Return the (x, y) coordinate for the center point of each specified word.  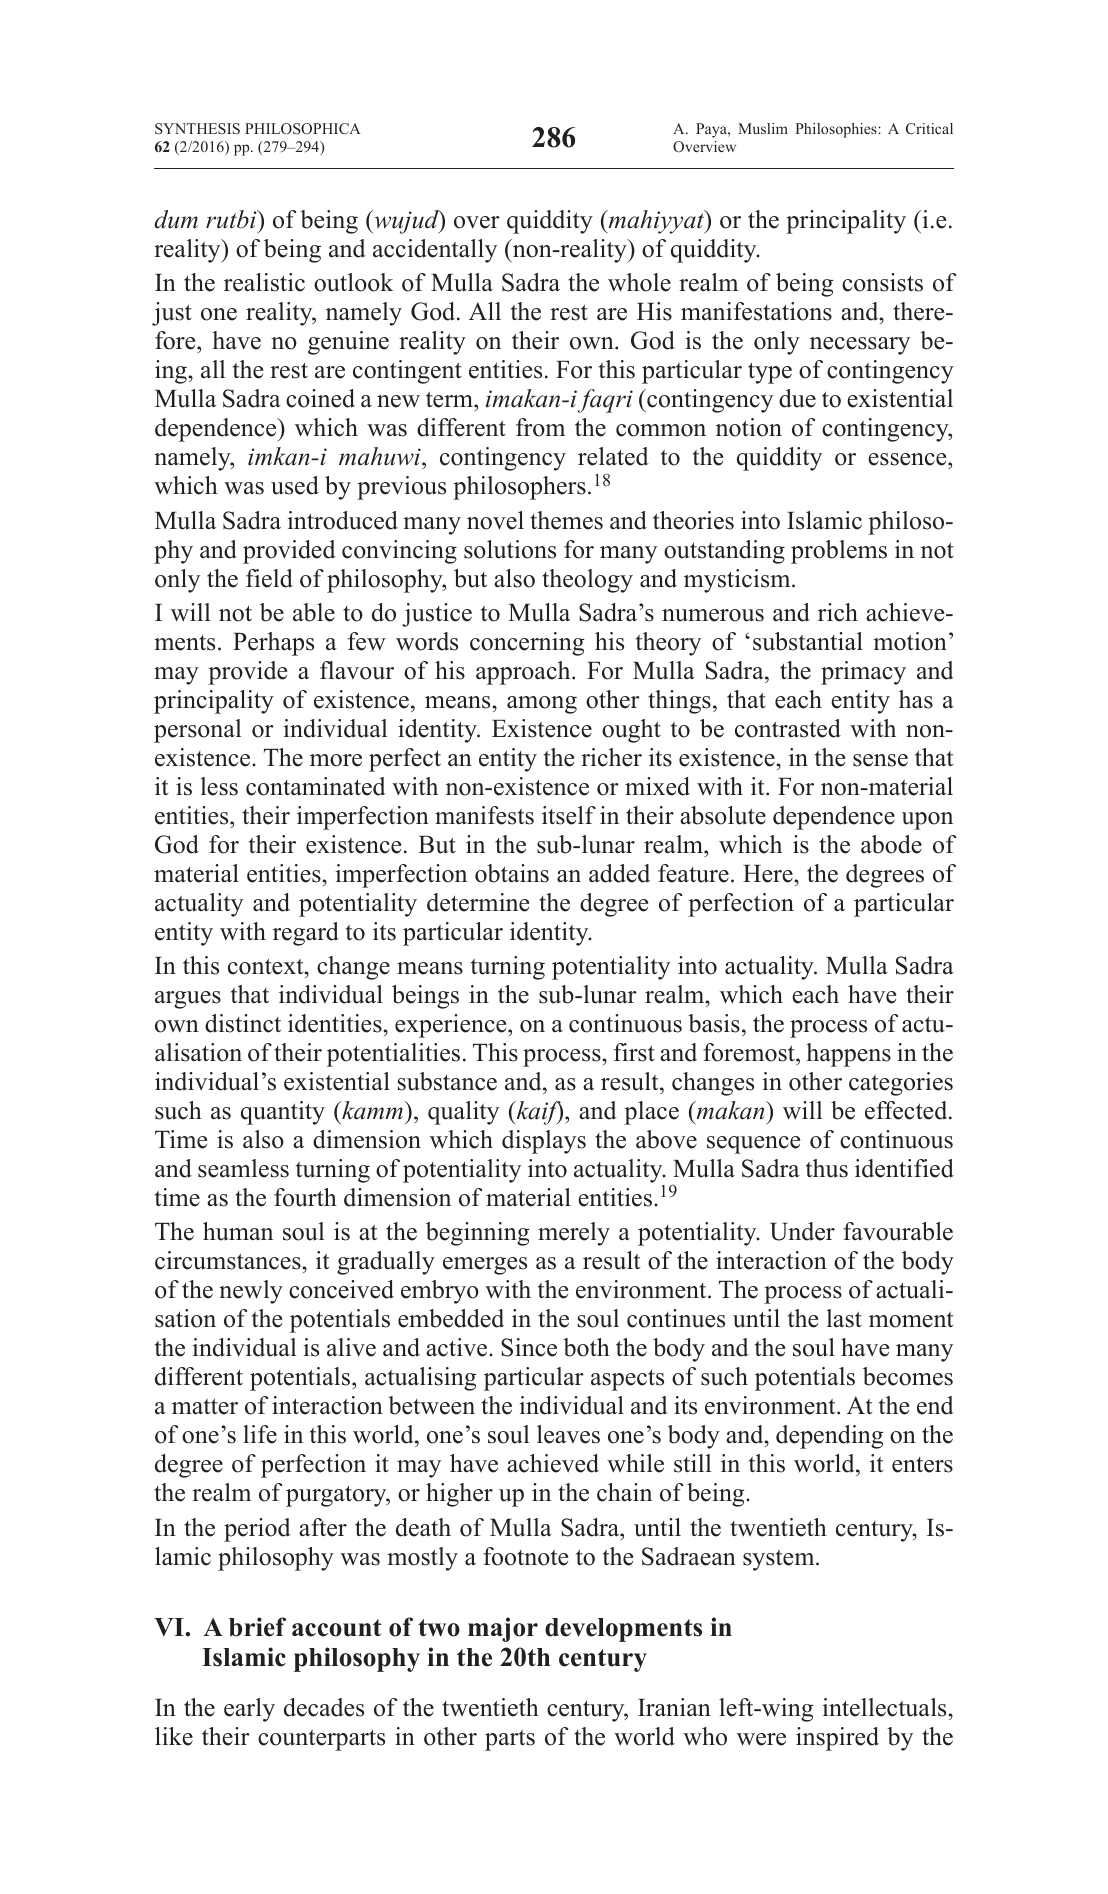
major (503, 1629)
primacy (863, 673)
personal (197, 731)
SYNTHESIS (197, 128)
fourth (305, 1197)
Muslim (763, 128)
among (542, 705)
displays (544, 1142)
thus (827, 1168)
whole (639, 282)
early (249, 1710)
